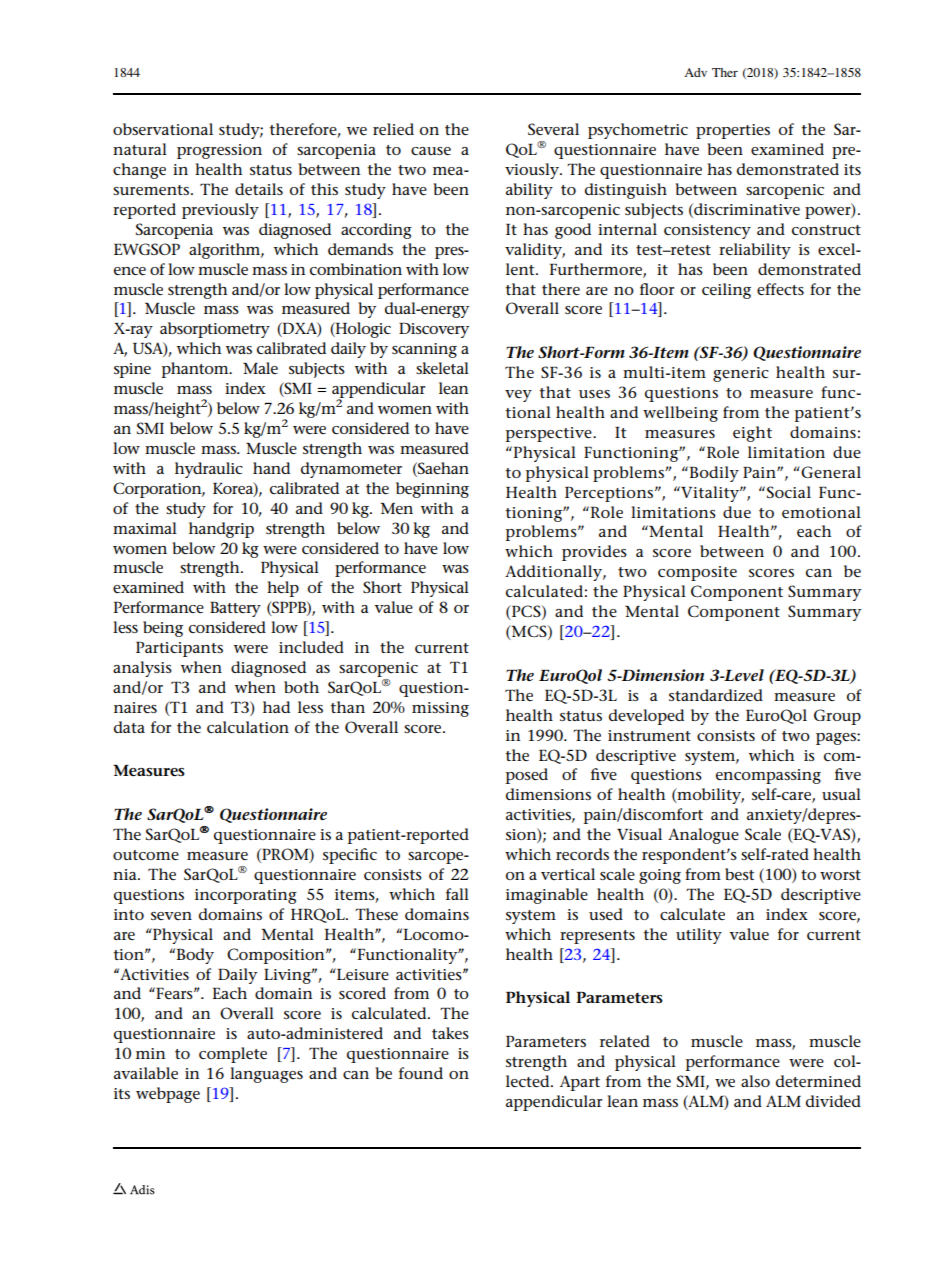  What do you see at coordinates (209, 470) in the page?
I see `hydraulic` at bounding box center [209, 470].
